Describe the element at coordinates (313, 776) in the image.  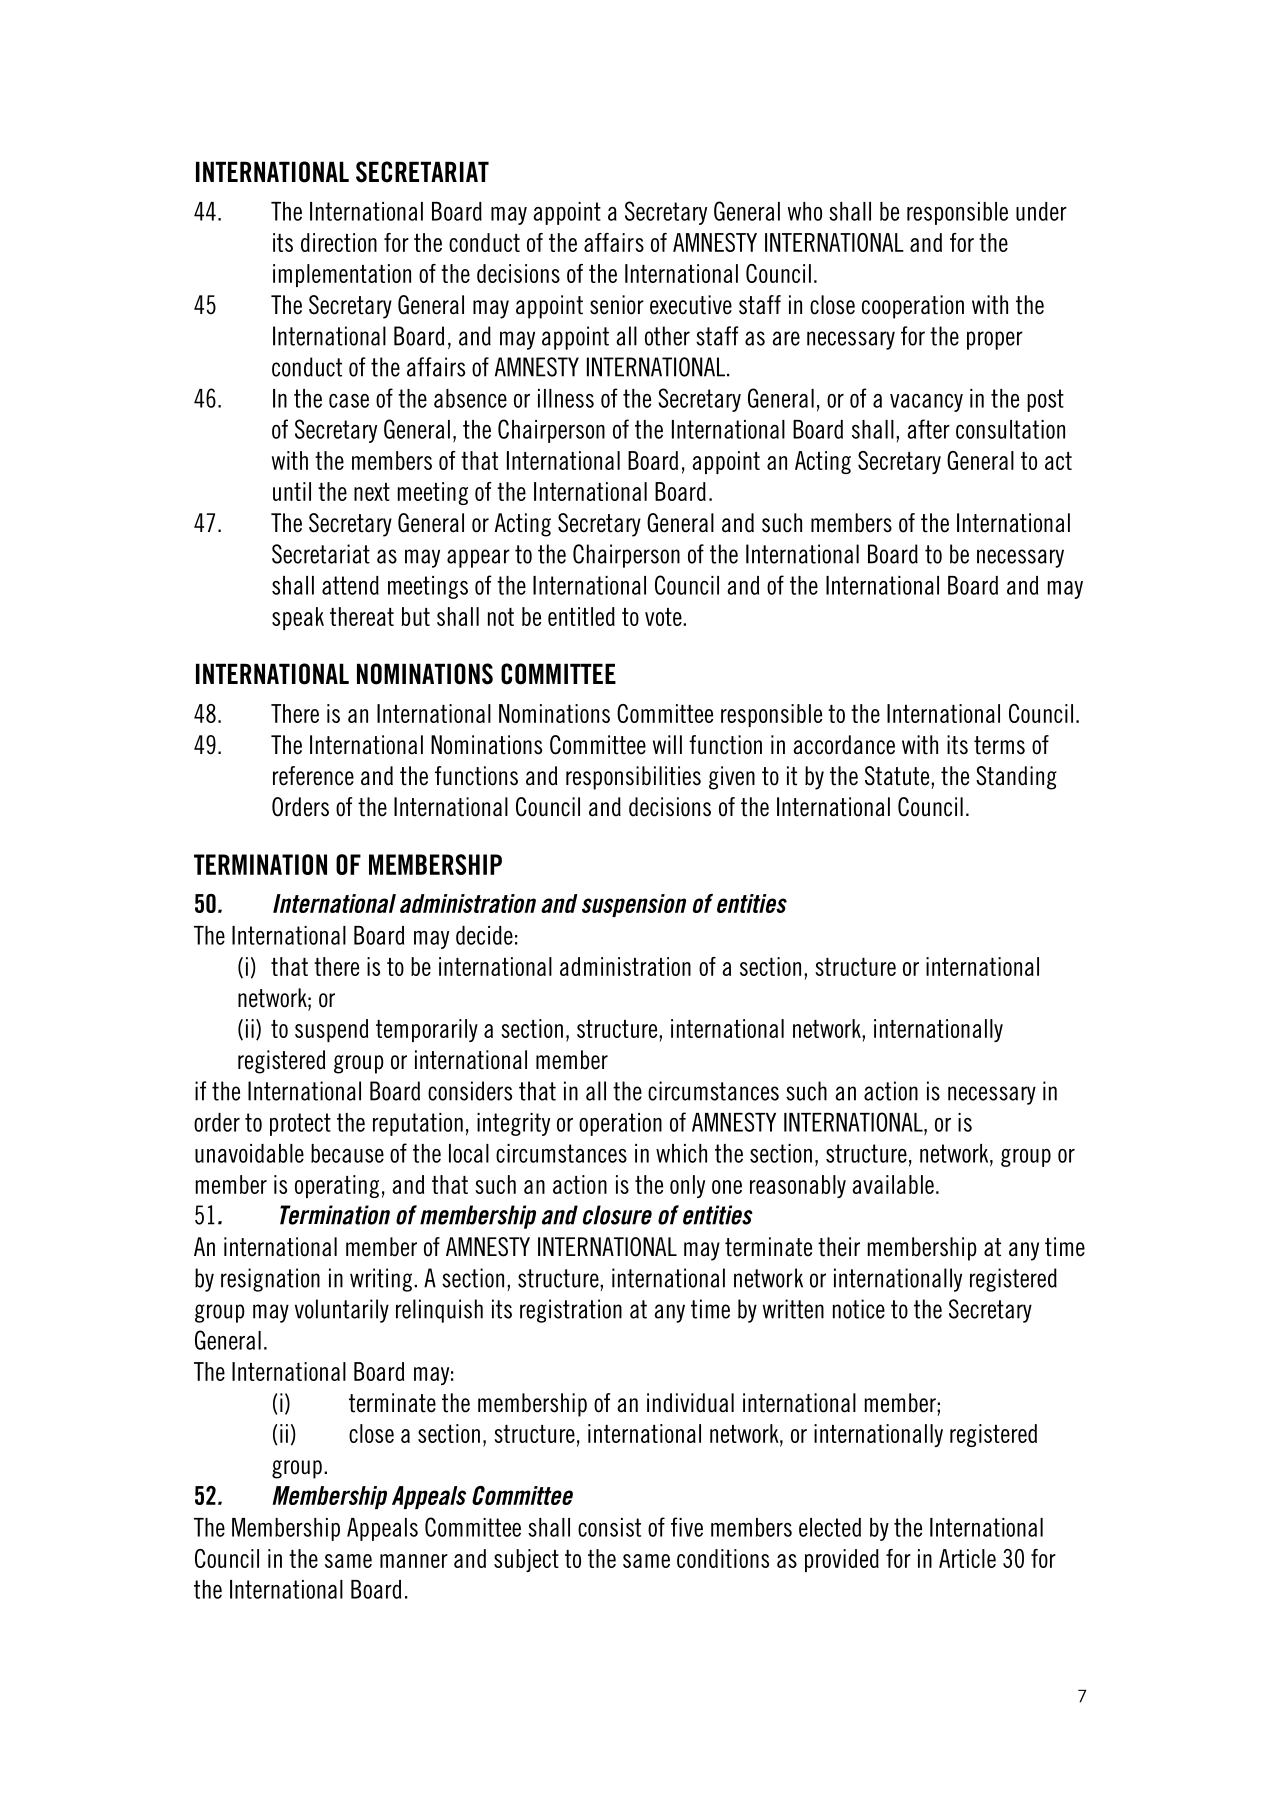
I see `reference` at that location.
